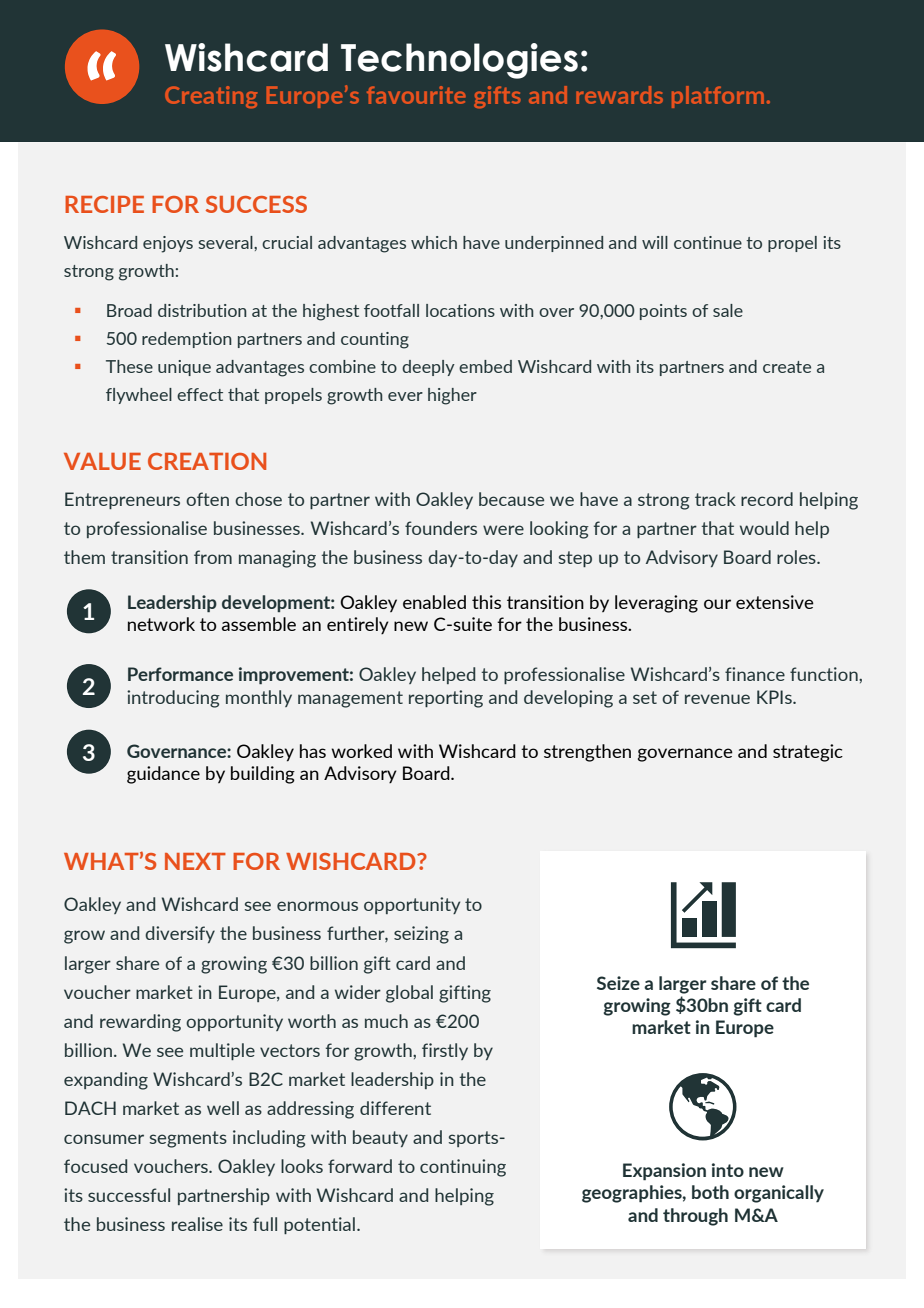 This screenshot has width=924, height=1308. Describe the element at coordinates (161, 624) in the screenshot. I see `network` at that location.
